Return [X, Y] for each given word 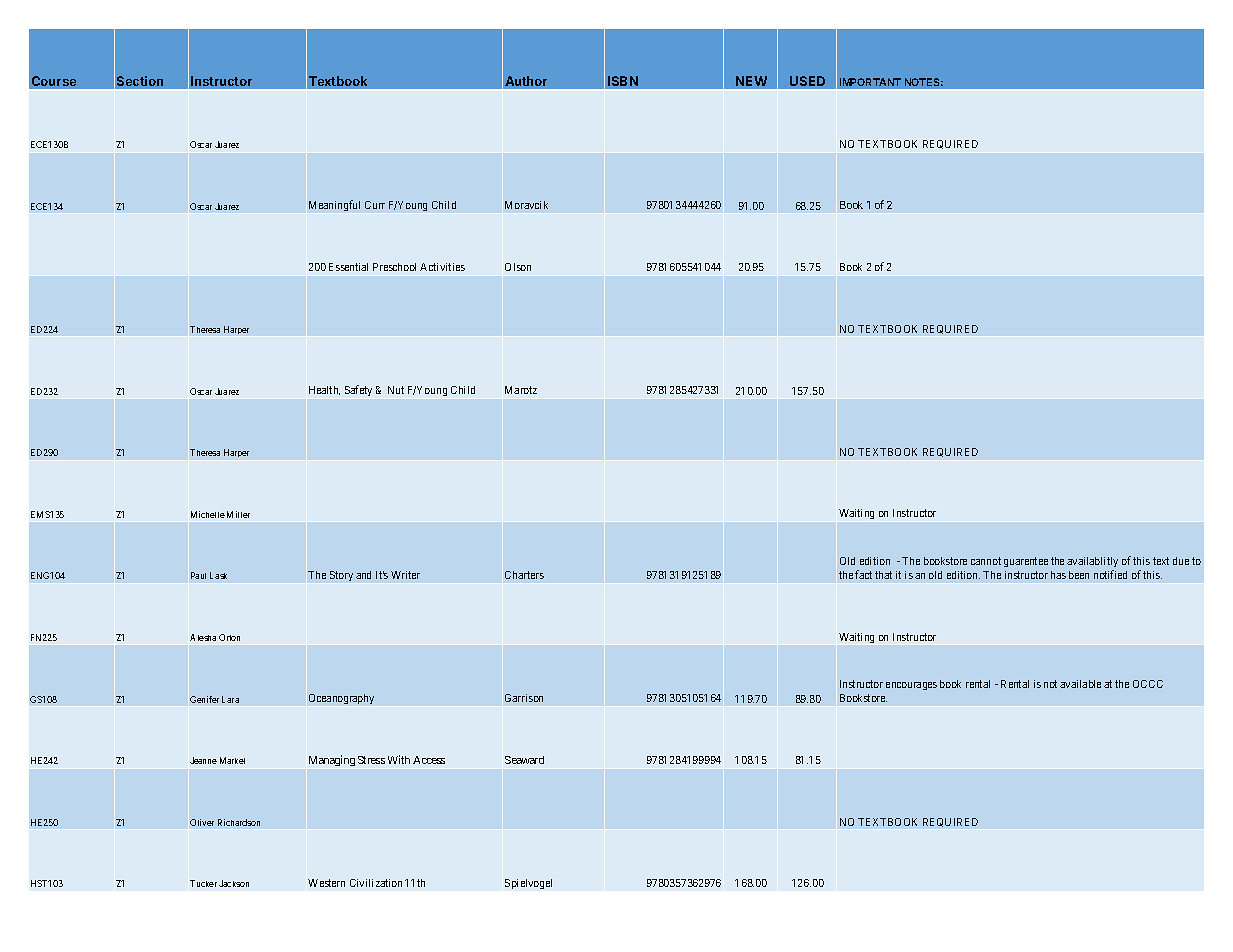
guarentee [1026, 562]
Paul [198, 575]
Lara [230, 699]
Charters [524, 575]
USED [808, 83]
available [1080, 684]
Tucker [203, 883]
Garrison [524, 698]
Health [324, 390]
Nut [396, 390]
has [1058, 575]
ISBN [623, 83]
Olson [518, 267]
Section [140, 83]
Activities [442, 267]
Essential [348, 267]
